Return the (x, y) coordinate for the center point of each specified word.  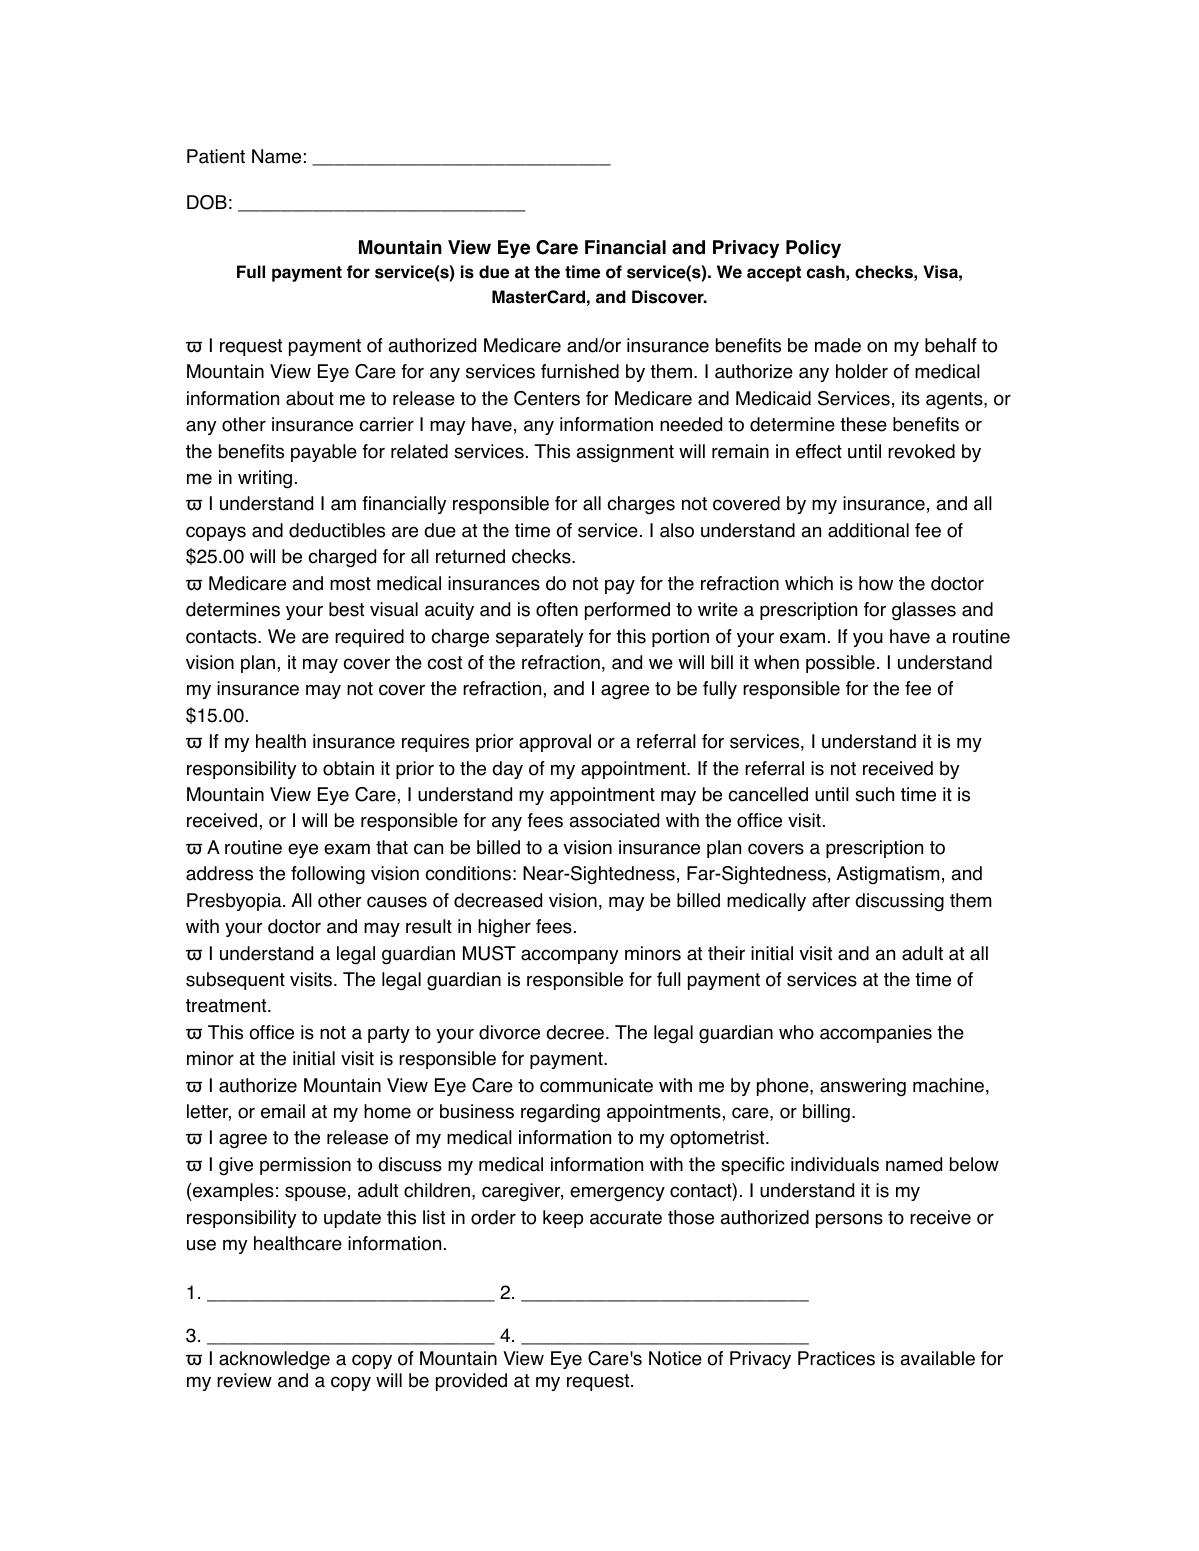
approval (555, 743)
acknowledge (274, 1360)
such (874, 794)
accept (774, 274)
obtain (348, 768)
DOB (207, 202)
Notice (675, 1358)
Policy (813, 249)
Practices (836, 1358)
